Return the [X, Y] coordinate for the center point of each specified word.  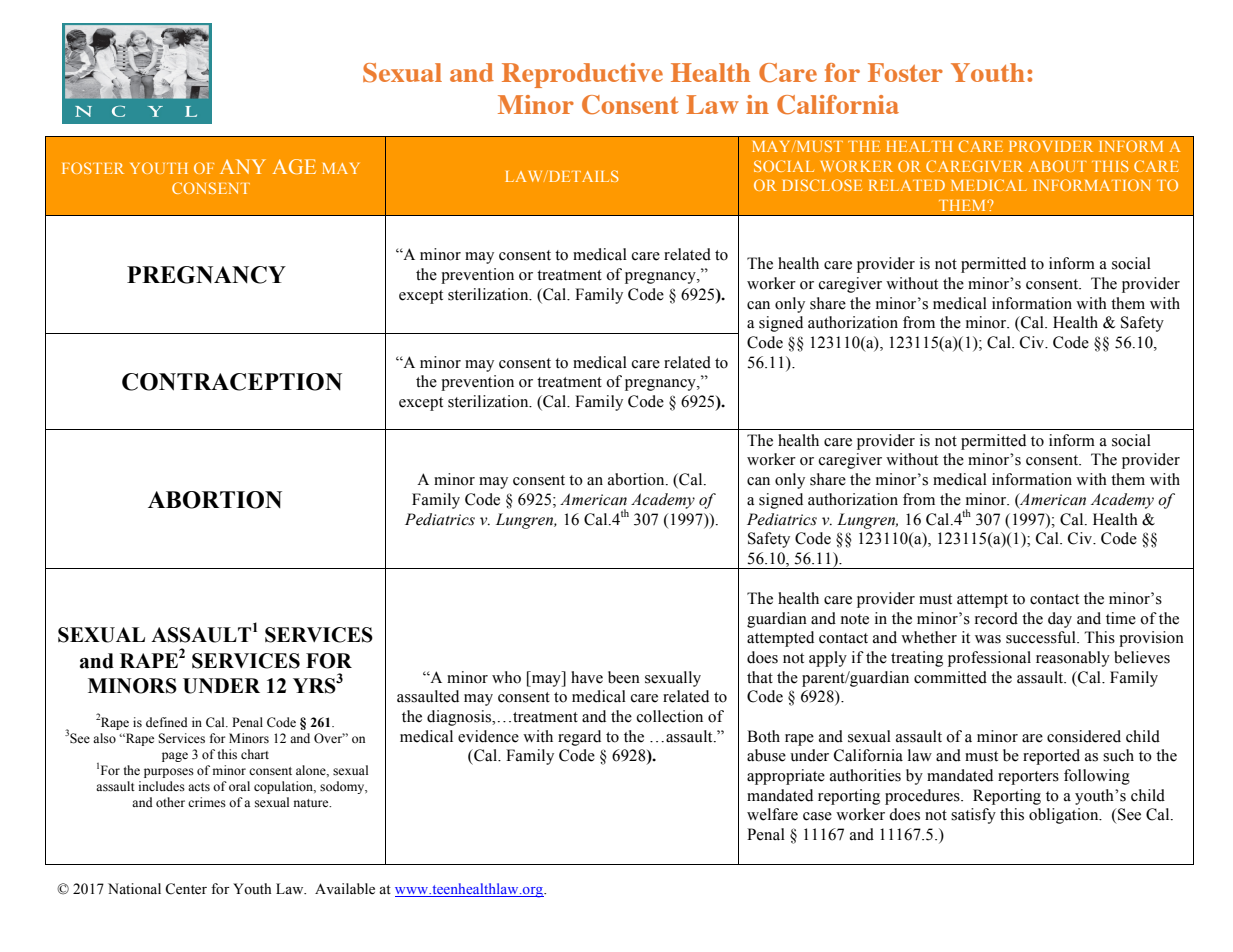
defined [167, 722]
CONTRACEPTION [232, 382]
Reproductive [582, 75]
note [855, 619]
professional [989, 659]
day [1060, 620]
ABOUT [1058, 166]
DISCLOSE [822, 185]
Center [186, 889]
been [624, 677]
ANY [243, 166]
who [506, 677]
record [996, 618]
